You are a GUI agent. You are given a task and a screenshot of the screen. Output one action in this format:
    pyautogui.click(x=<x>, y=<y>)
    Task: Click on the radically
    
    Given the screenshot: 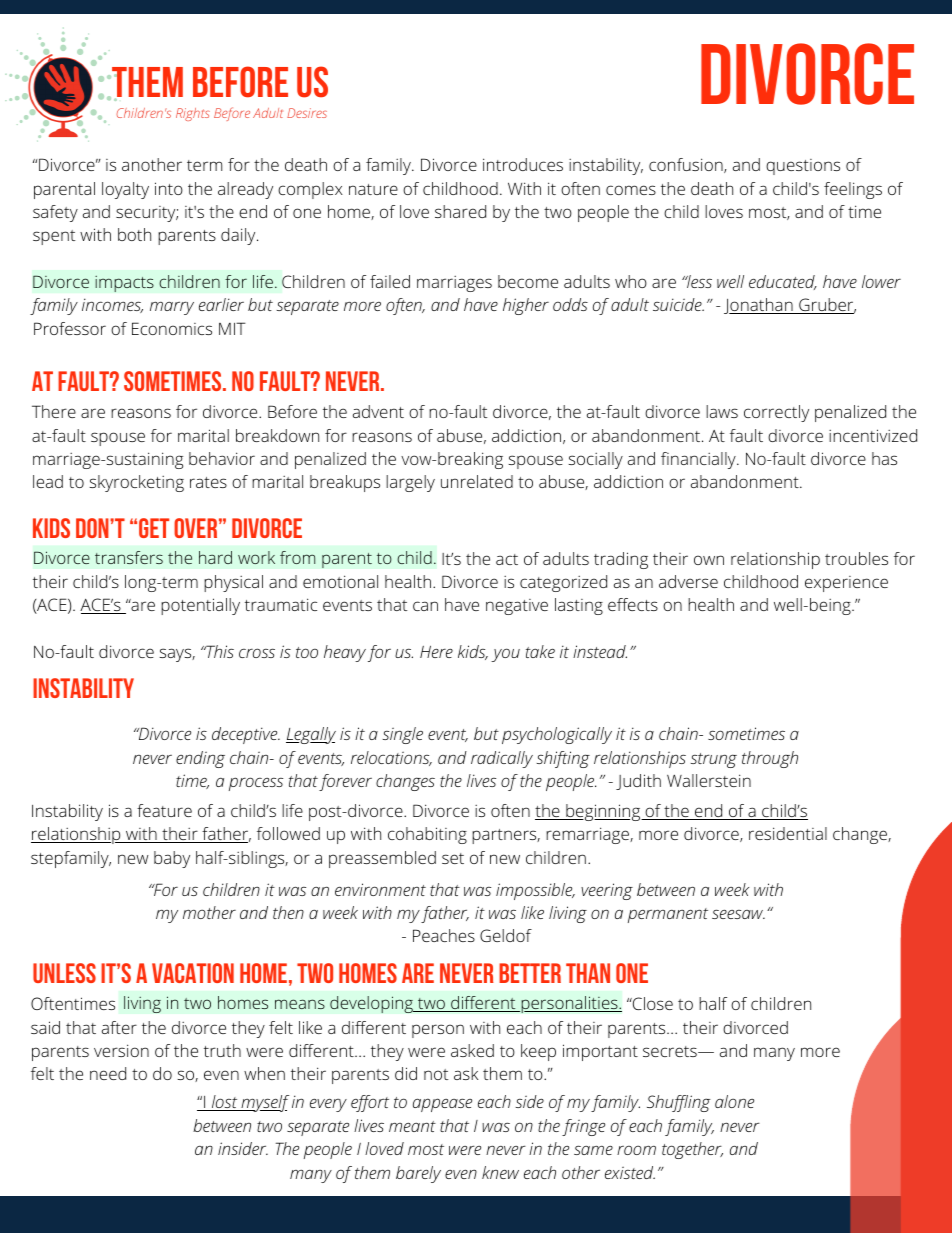 What is the action you would take?
    pyautogui.click(x=502, y=759)
